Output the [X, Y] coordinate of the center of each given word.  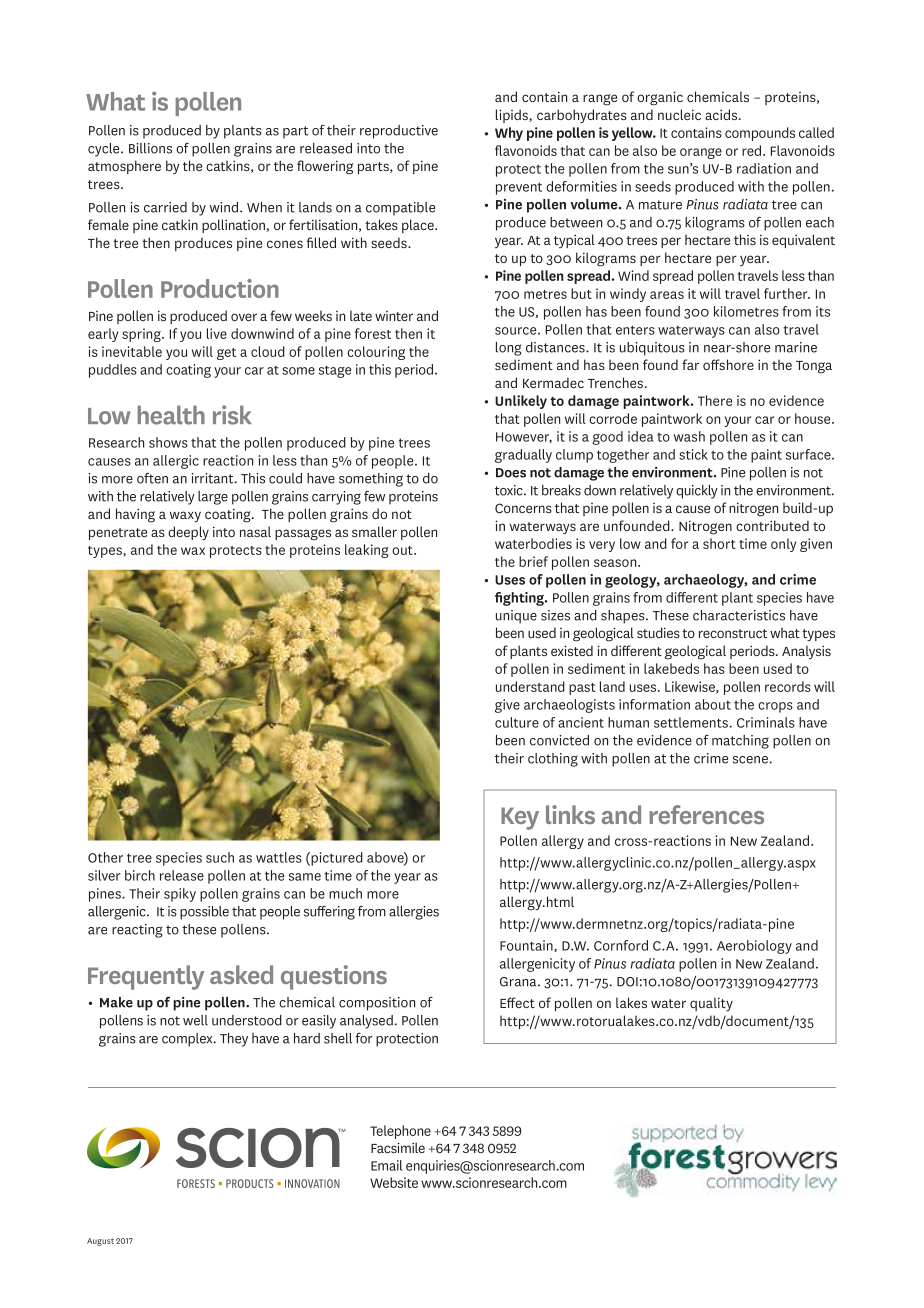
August [100, 1242]
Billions [150, 148]
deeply [188, 533]
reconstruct [733, 633]
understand [530, 686]
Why [509, 134]
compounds [760, 134]
